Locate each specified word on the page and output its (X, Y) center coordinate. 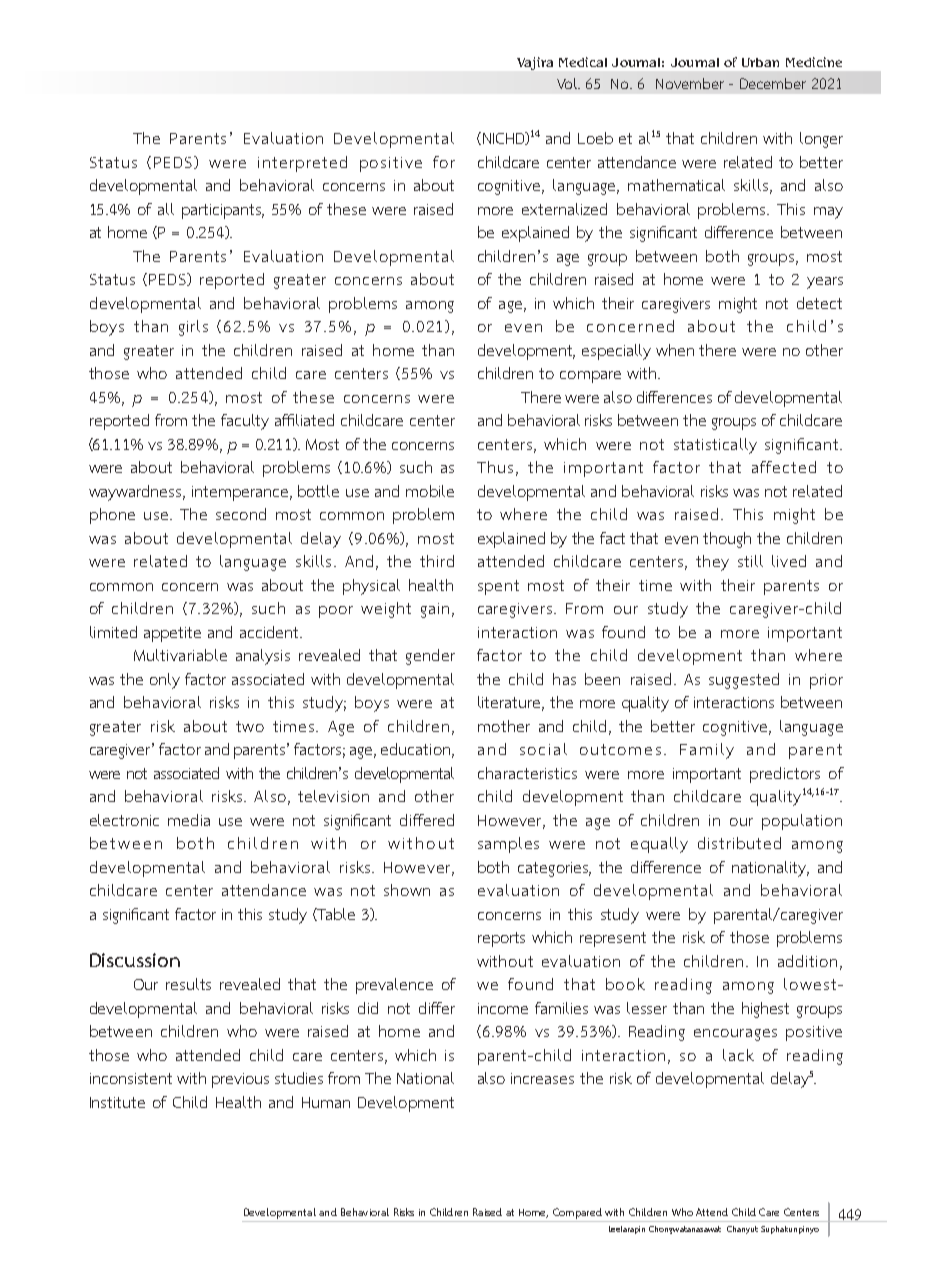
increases (542, 1078)
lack (738, 1055)
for (444, 162)
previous (240, 1080)
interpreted (302, 164)
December (773, 83)
